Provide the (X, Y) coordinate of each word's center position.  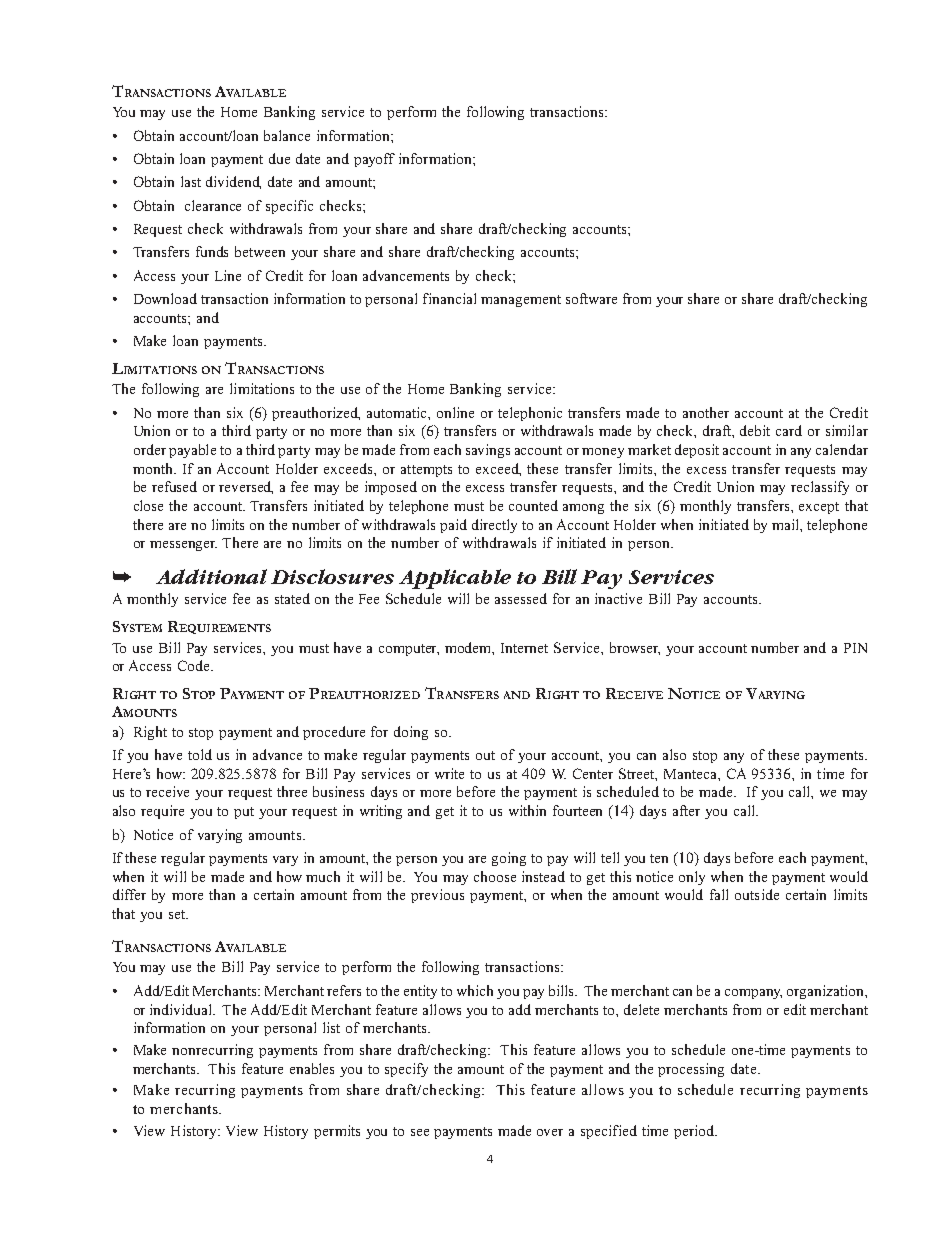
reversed (246, 487)
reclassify (820, 488)
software (591, 298)
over (550, 1132)
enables (312, 1068)
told (200, 754)
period (695, 1132)
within (527, 810)
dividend (233, 182)
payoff (374, 160)
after (686, 810)
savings (488, 451)
